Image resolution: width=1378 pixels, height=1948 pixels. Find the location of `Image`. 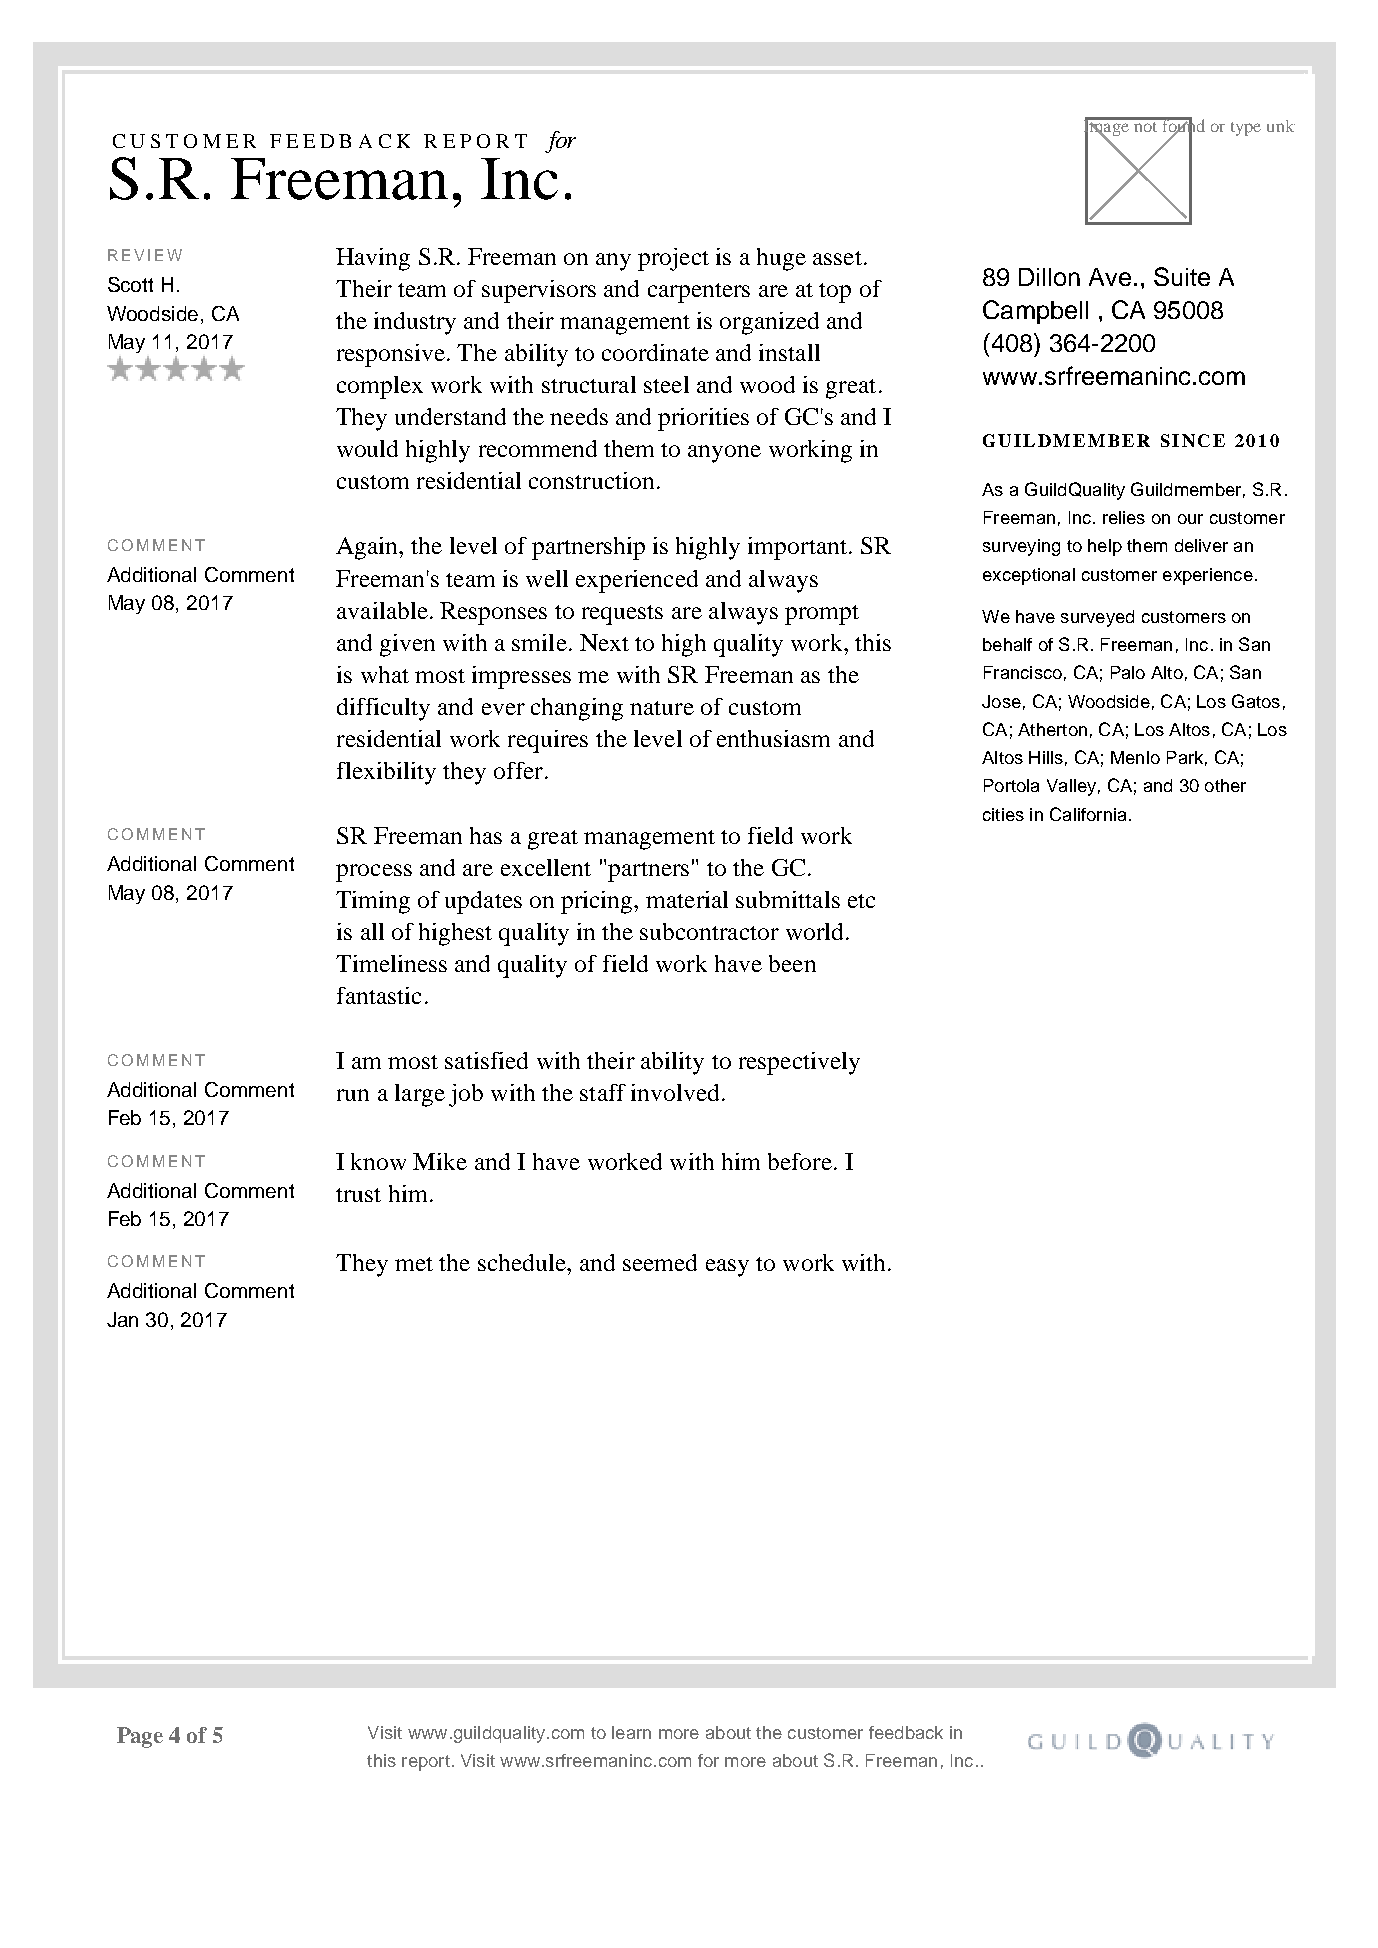

Image is located at coordinates (1107, 128).
